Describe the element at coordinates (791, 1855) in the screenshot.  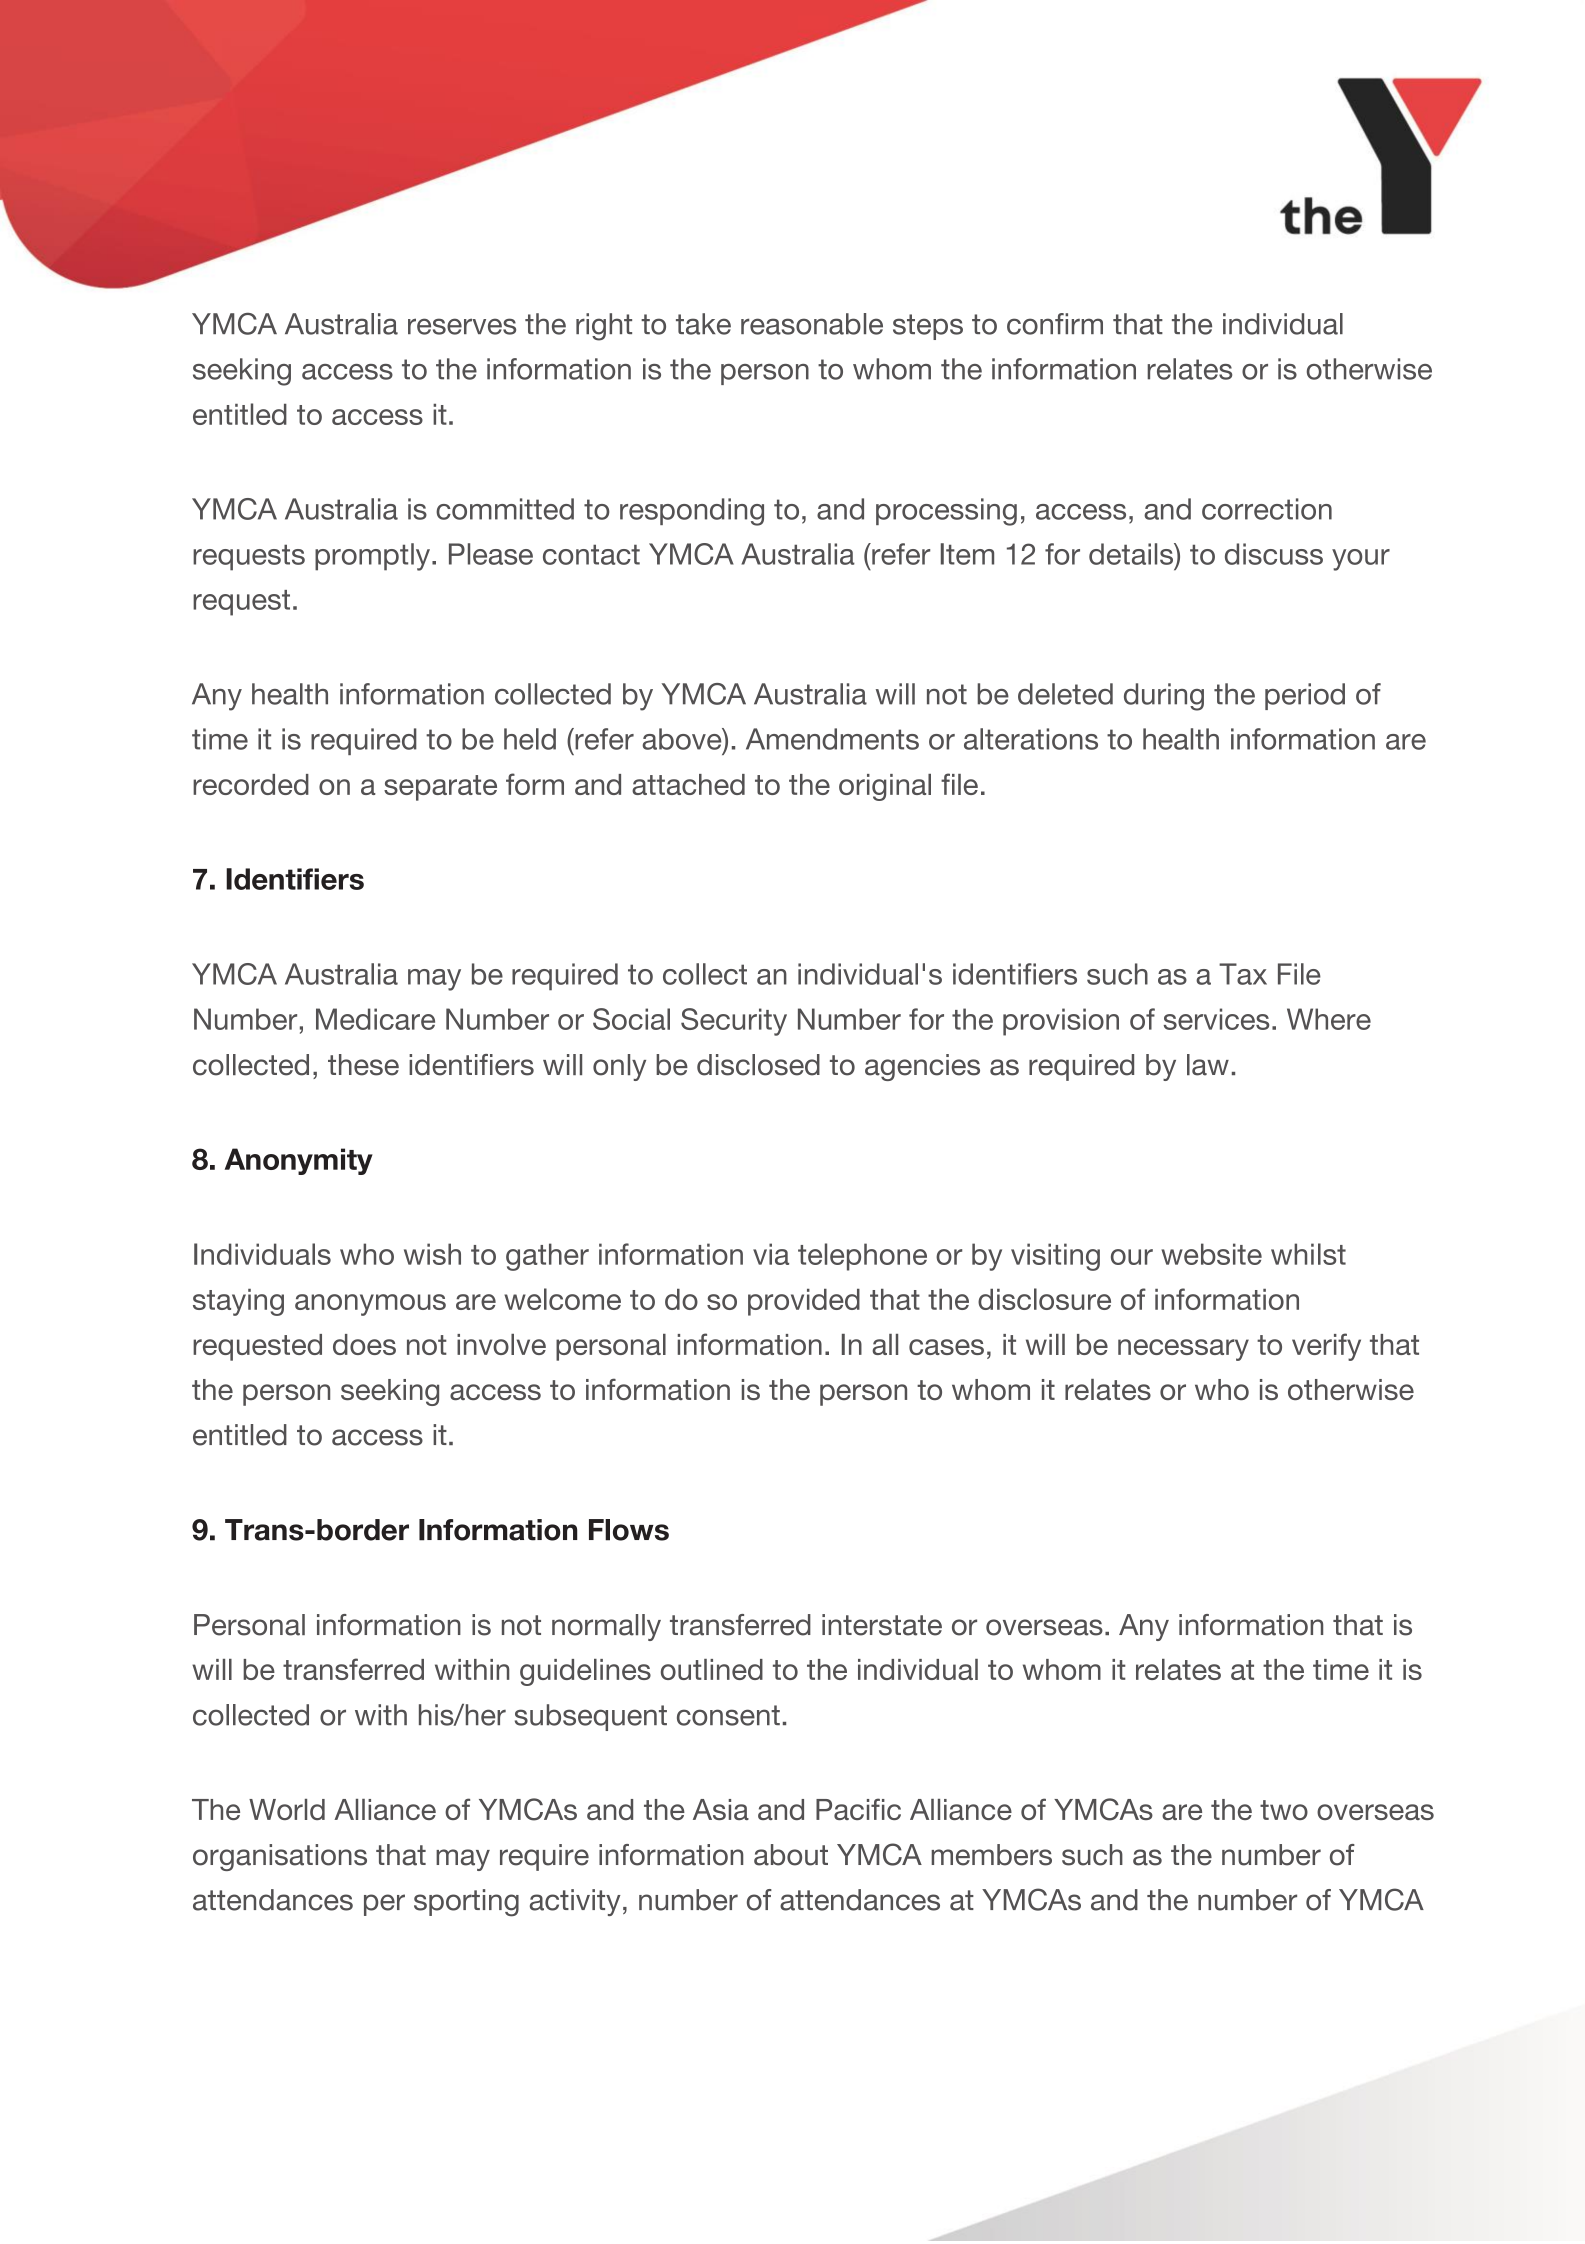
I see `about` at that location.
